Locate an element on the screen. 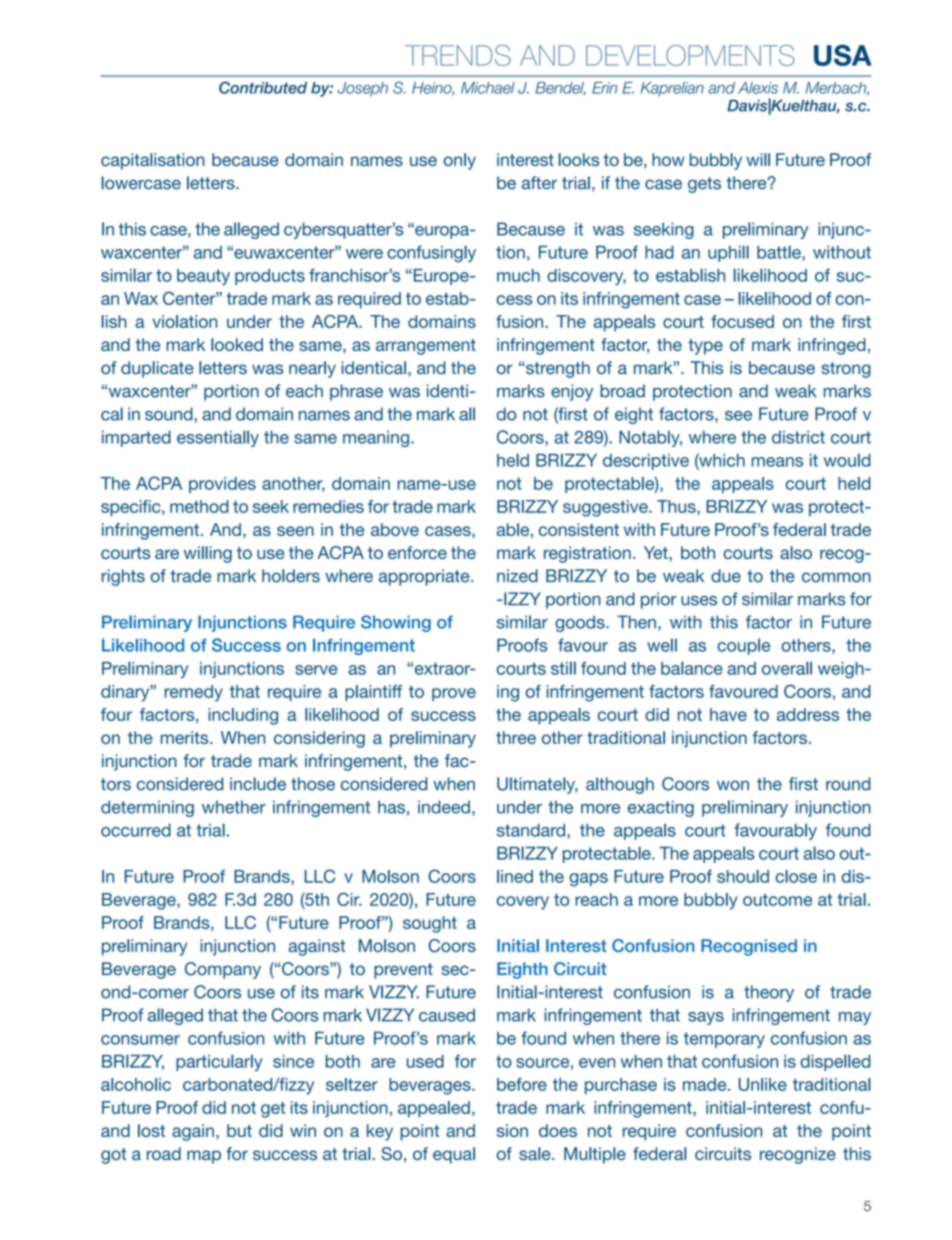 Image resolution: width=952 pixels, height=1240 pixels. equal is located at coordinates (454, 1155).
